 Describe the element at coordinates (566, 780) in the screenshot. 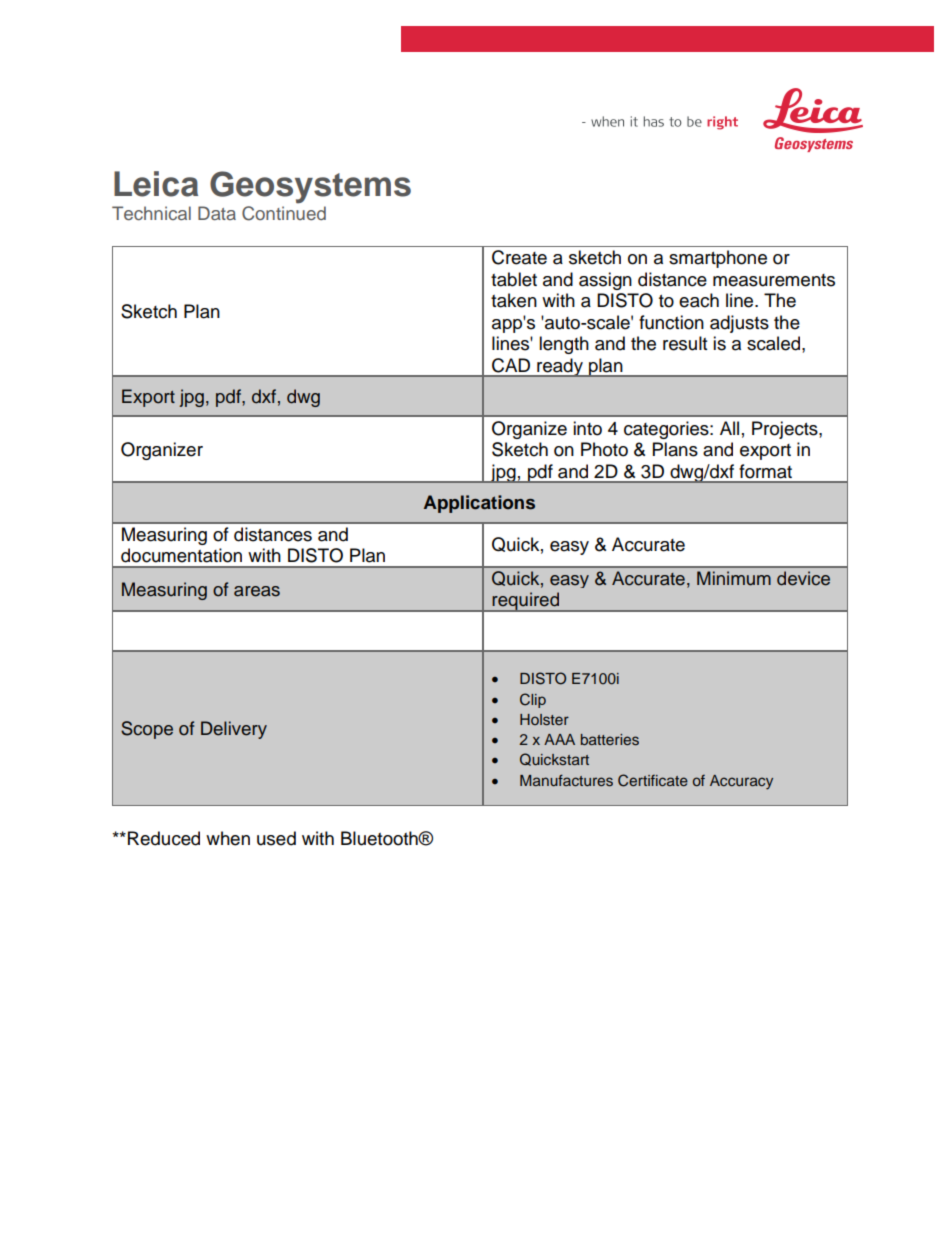

I see `Manufactures` at that location.
